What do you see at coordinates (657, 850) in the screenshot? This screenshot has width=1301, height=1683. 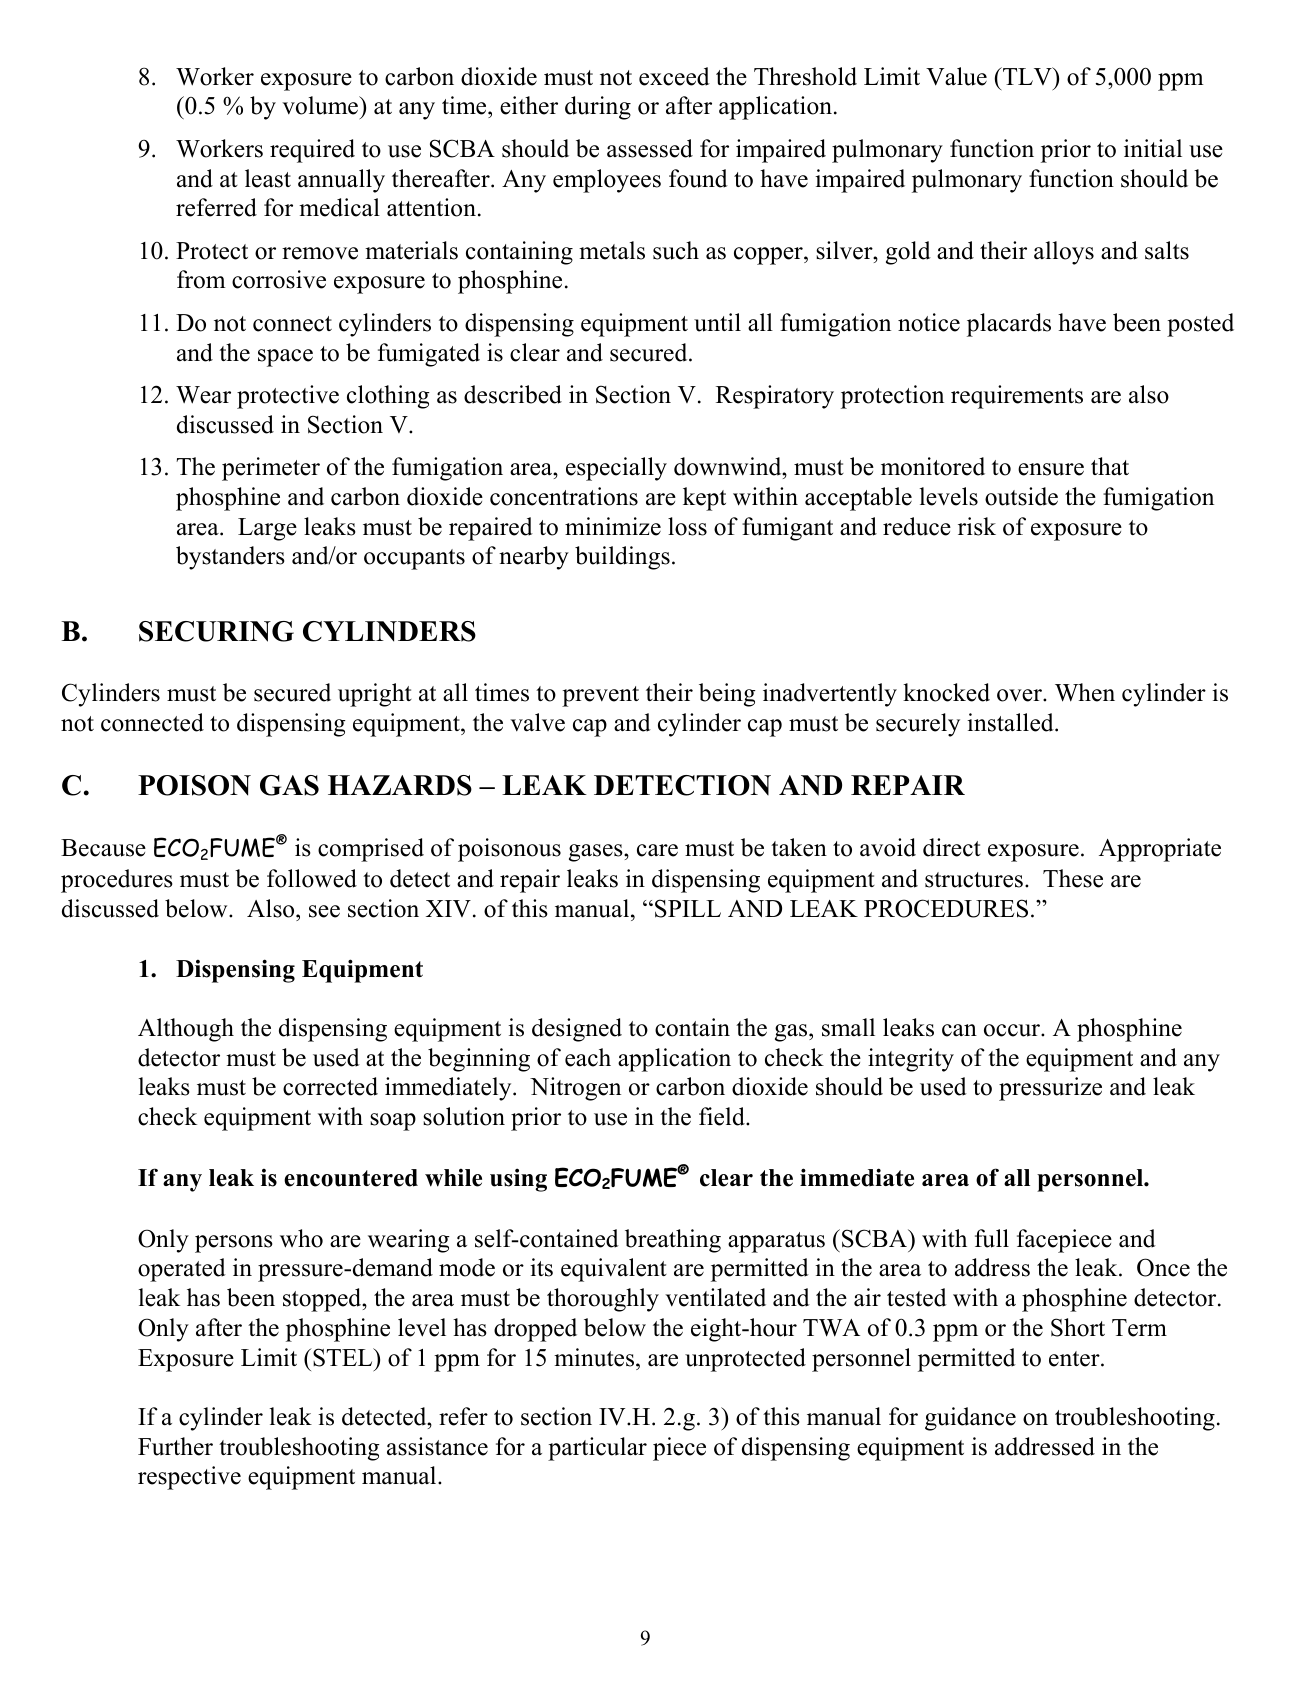 I see `care` at bounding box center [657, 850].
